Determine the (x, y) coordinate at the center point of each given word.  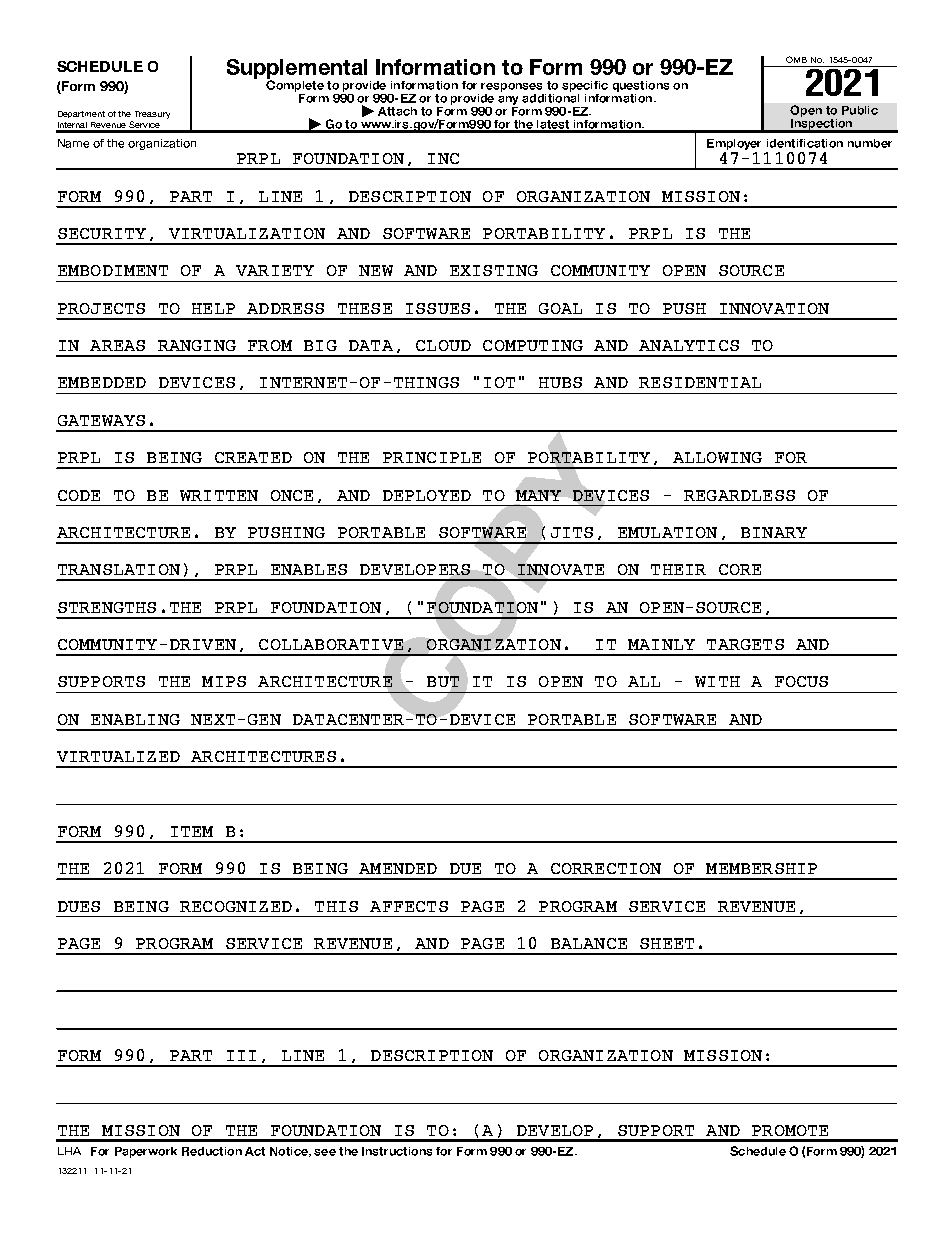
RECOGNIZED (236, 906)
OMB (796, 59)
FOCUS (801, 681)
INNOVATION (774, 308)
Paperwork (146, 1152)
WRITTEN (219, 495)
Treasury (152, 115)
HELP (213, 308)
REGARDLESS (739, 495)
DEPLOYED (427, 495)
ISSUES (438, 308)
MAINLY (661, 644)
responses (511, 87)
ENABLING (135, 719)
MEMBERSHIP (761, 868)
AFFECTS (409, 906)
